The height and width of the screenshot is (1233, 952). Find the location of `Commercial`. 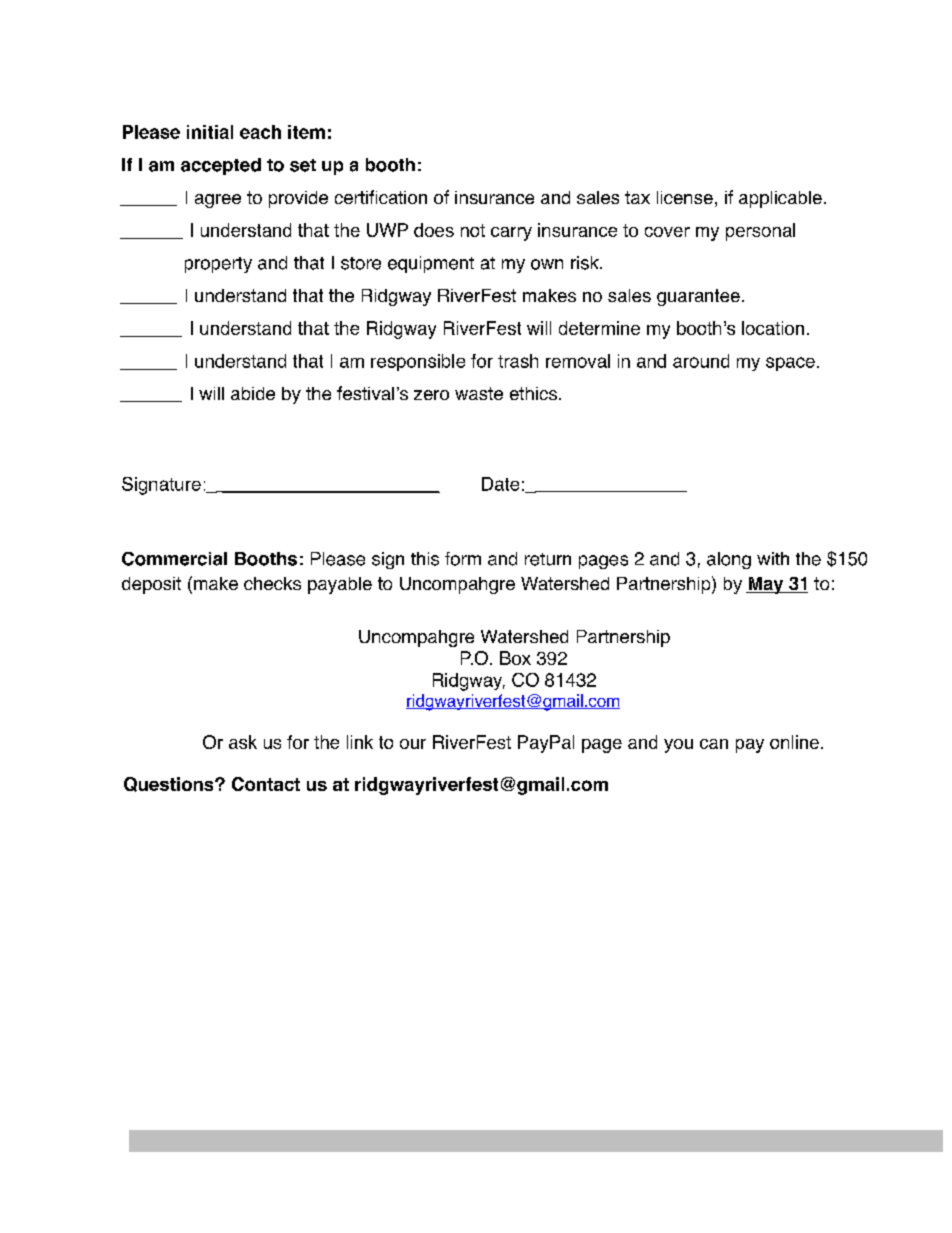

Commercial is located at coordinates (174, 559).
